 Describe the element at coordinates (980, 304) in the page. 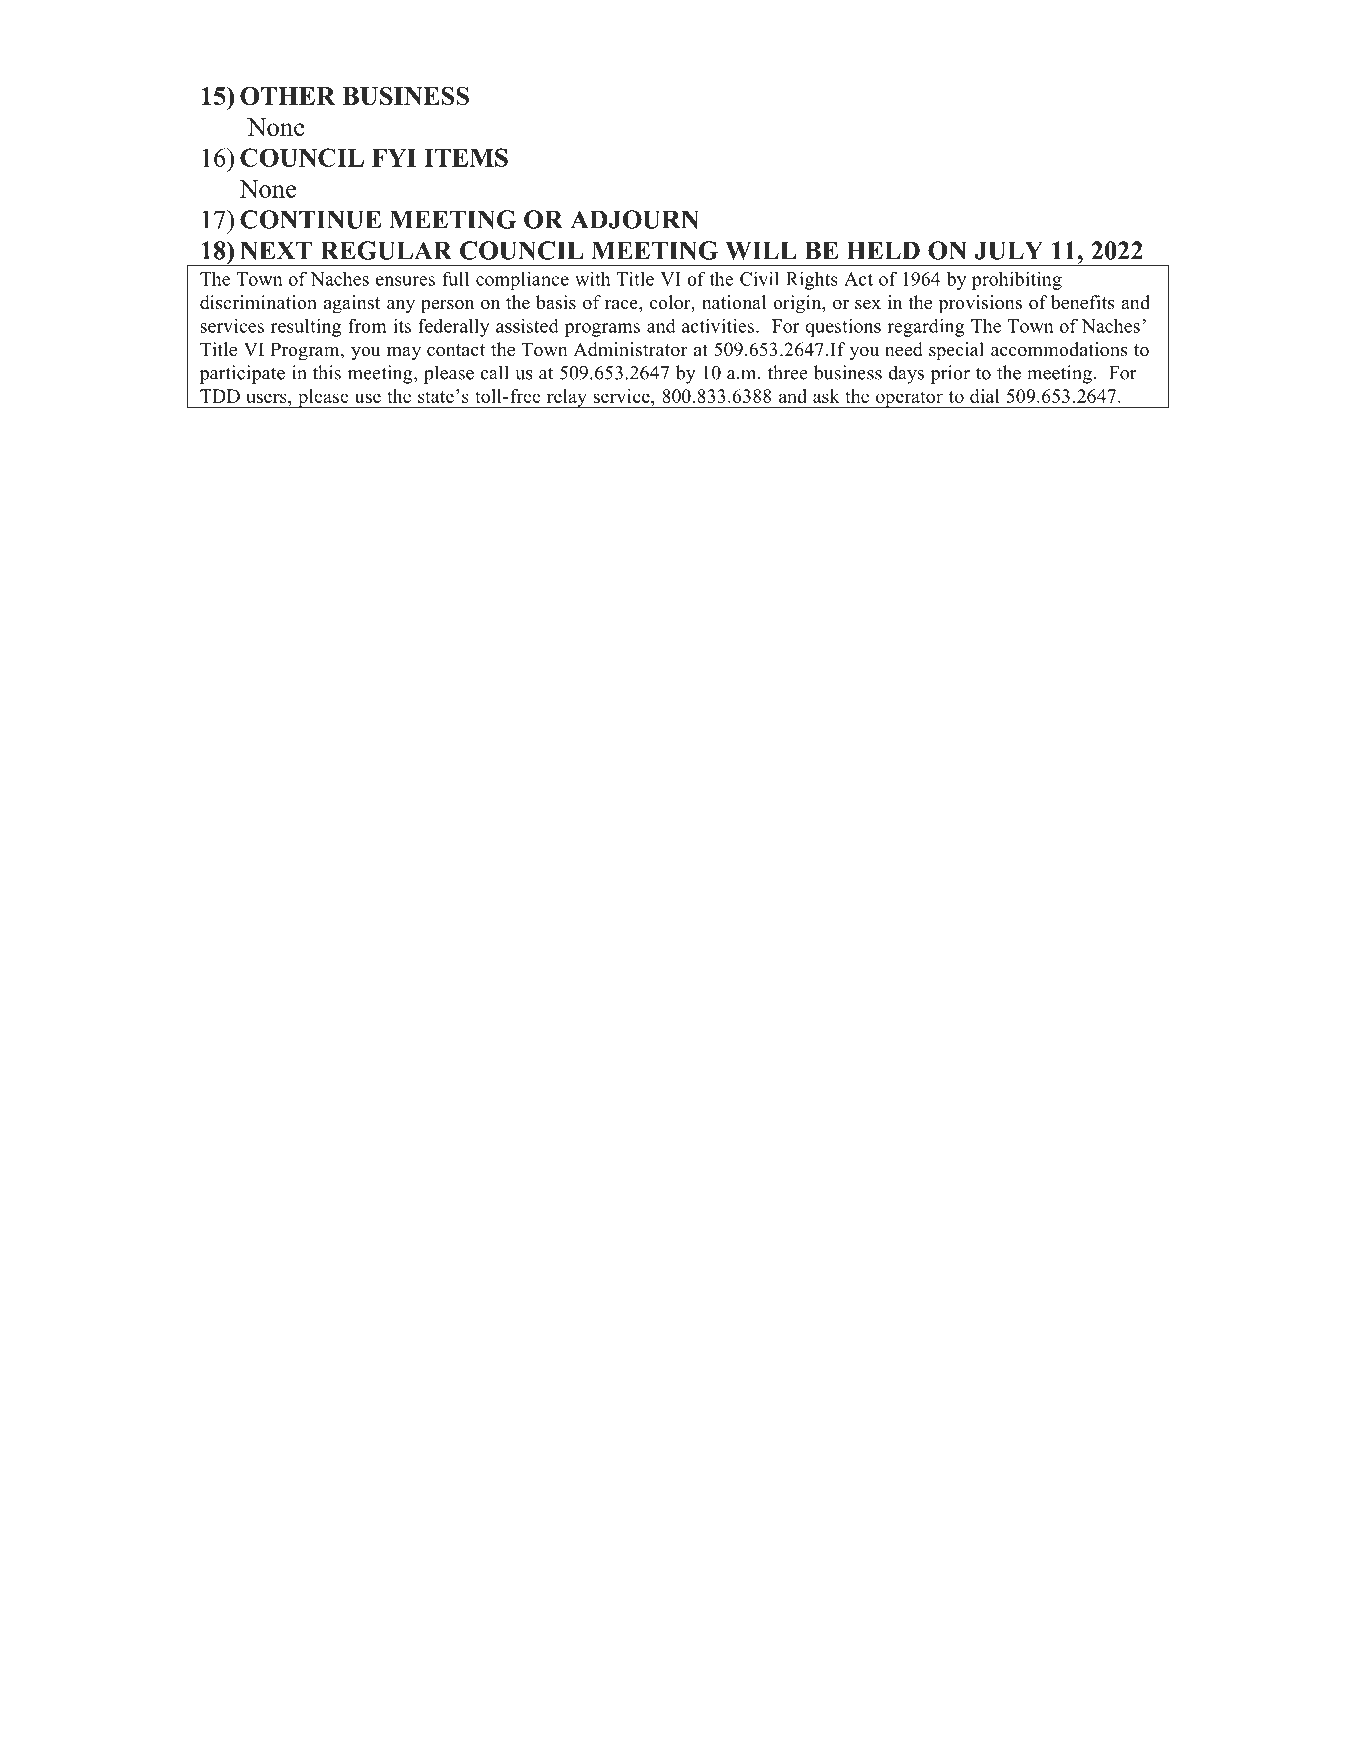

I see `provisions` at that location.
